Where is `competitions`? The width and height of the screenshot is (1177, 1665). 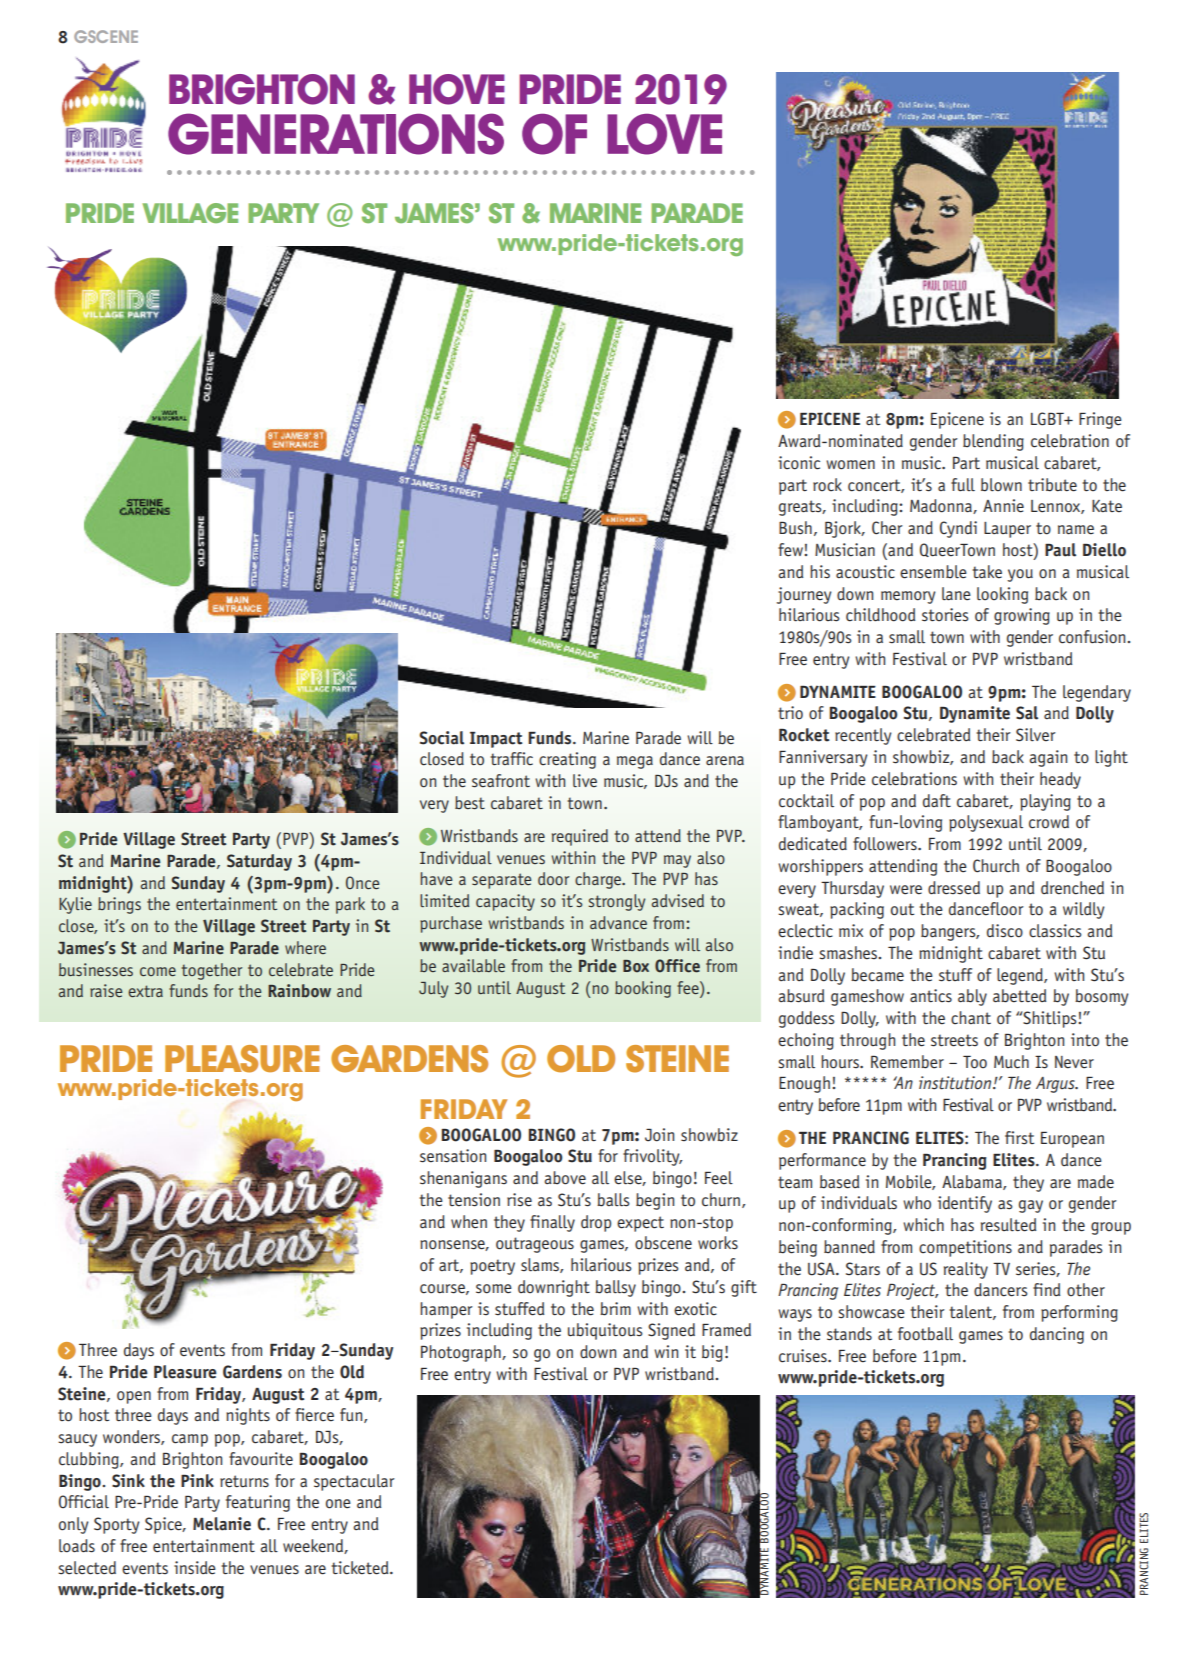 competitions is located at coordinates (965, 1248).
